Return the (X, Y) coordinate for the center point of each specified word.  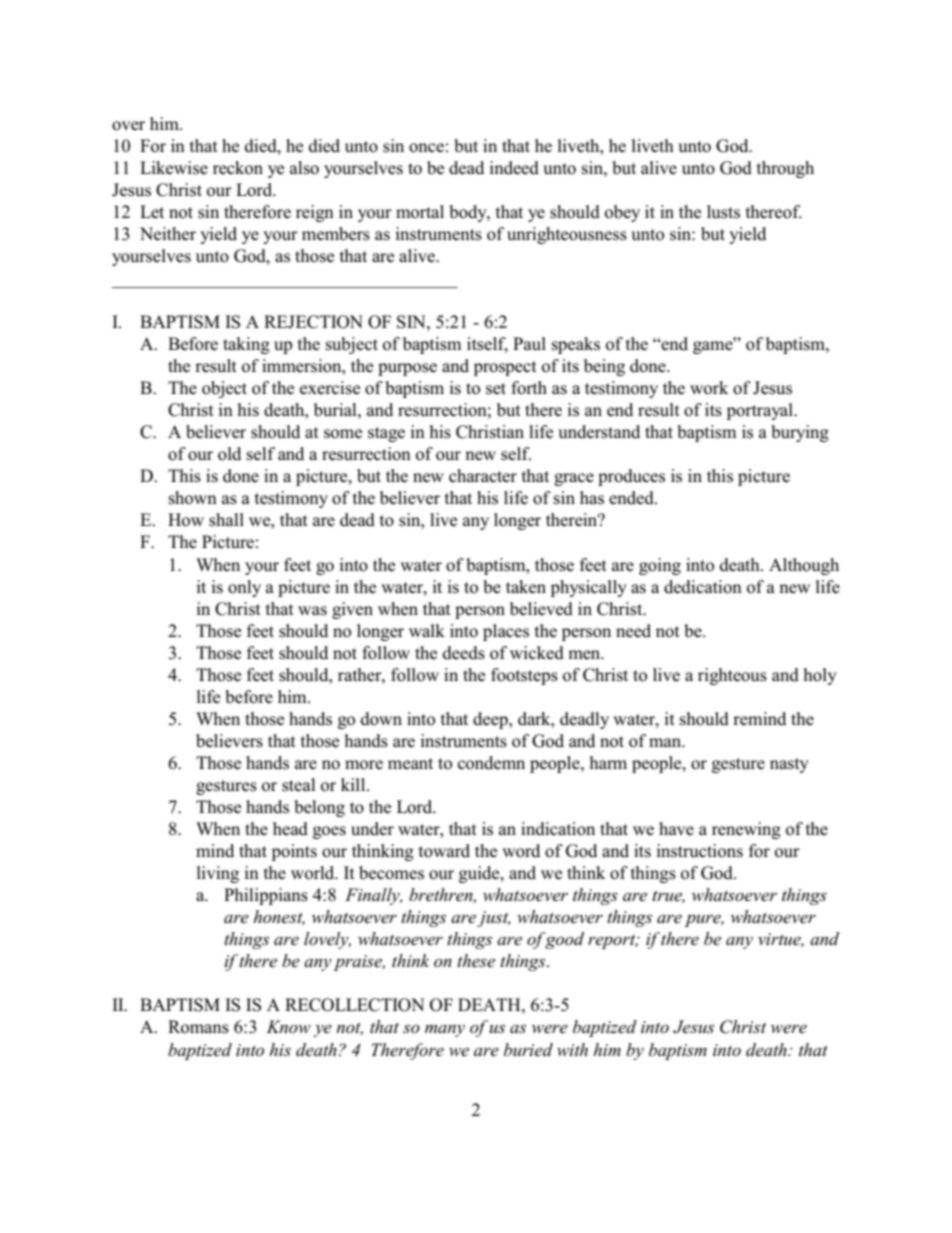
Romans (198, 1027)
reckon (238, 168)
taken (526, 587)
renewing (746, 830)
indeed (514, 168)
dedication (703, 587)
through (785, 169)
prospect (505, 368)
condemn (491, 763)
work (709, 388)
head (290, 829)
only (244, 588)
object (224, 389)
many (445, 1030)
